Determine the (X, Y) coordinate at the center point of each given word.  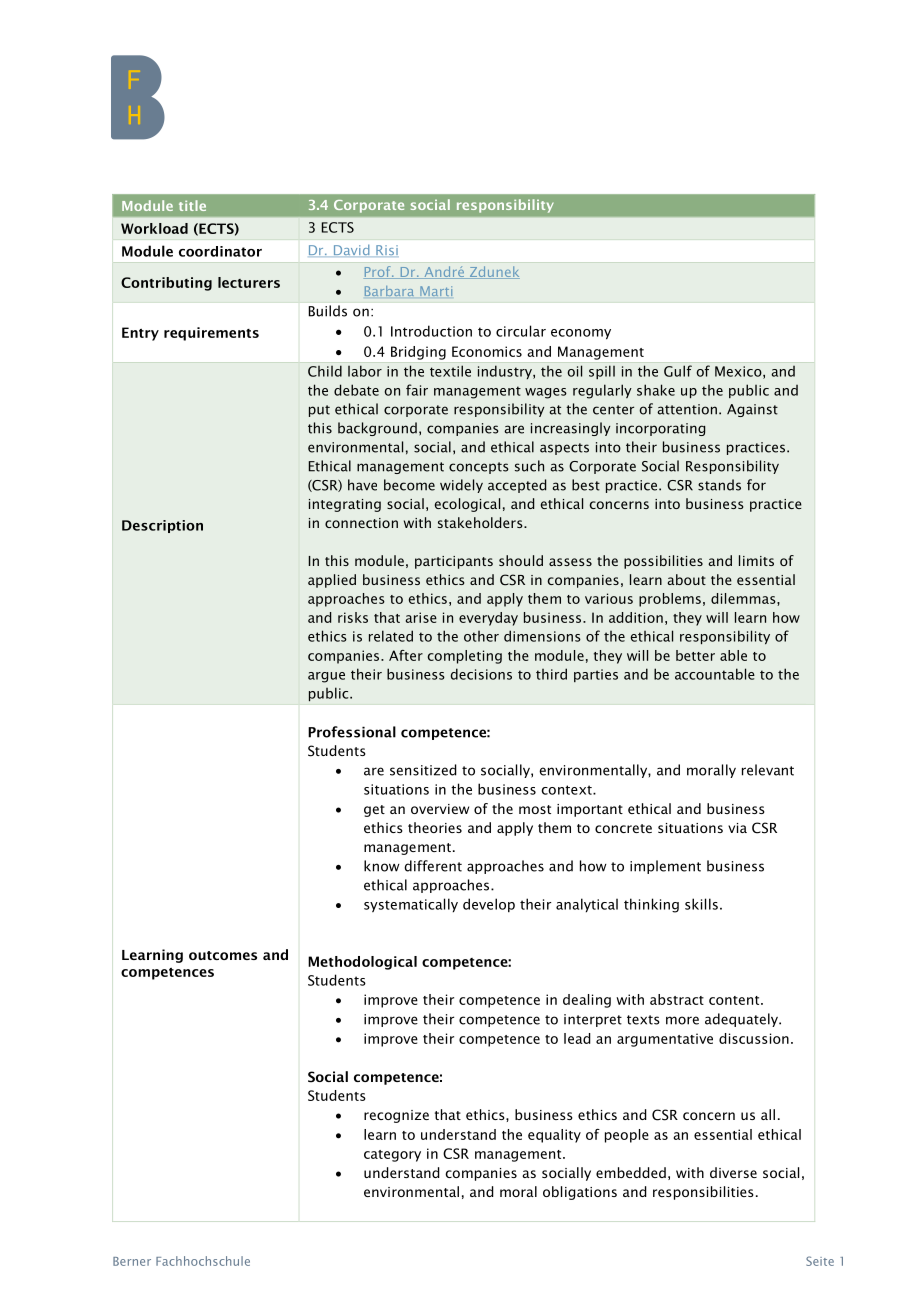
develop (489, 905)
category (392, 1156)
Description (162, 526)
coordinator (220, 251)
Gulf (678, 371)
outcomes (223, 955)
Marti (436, 291)
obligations (580, 1193)
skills (701, 904)
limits (756, 560)
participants (454, 562)
